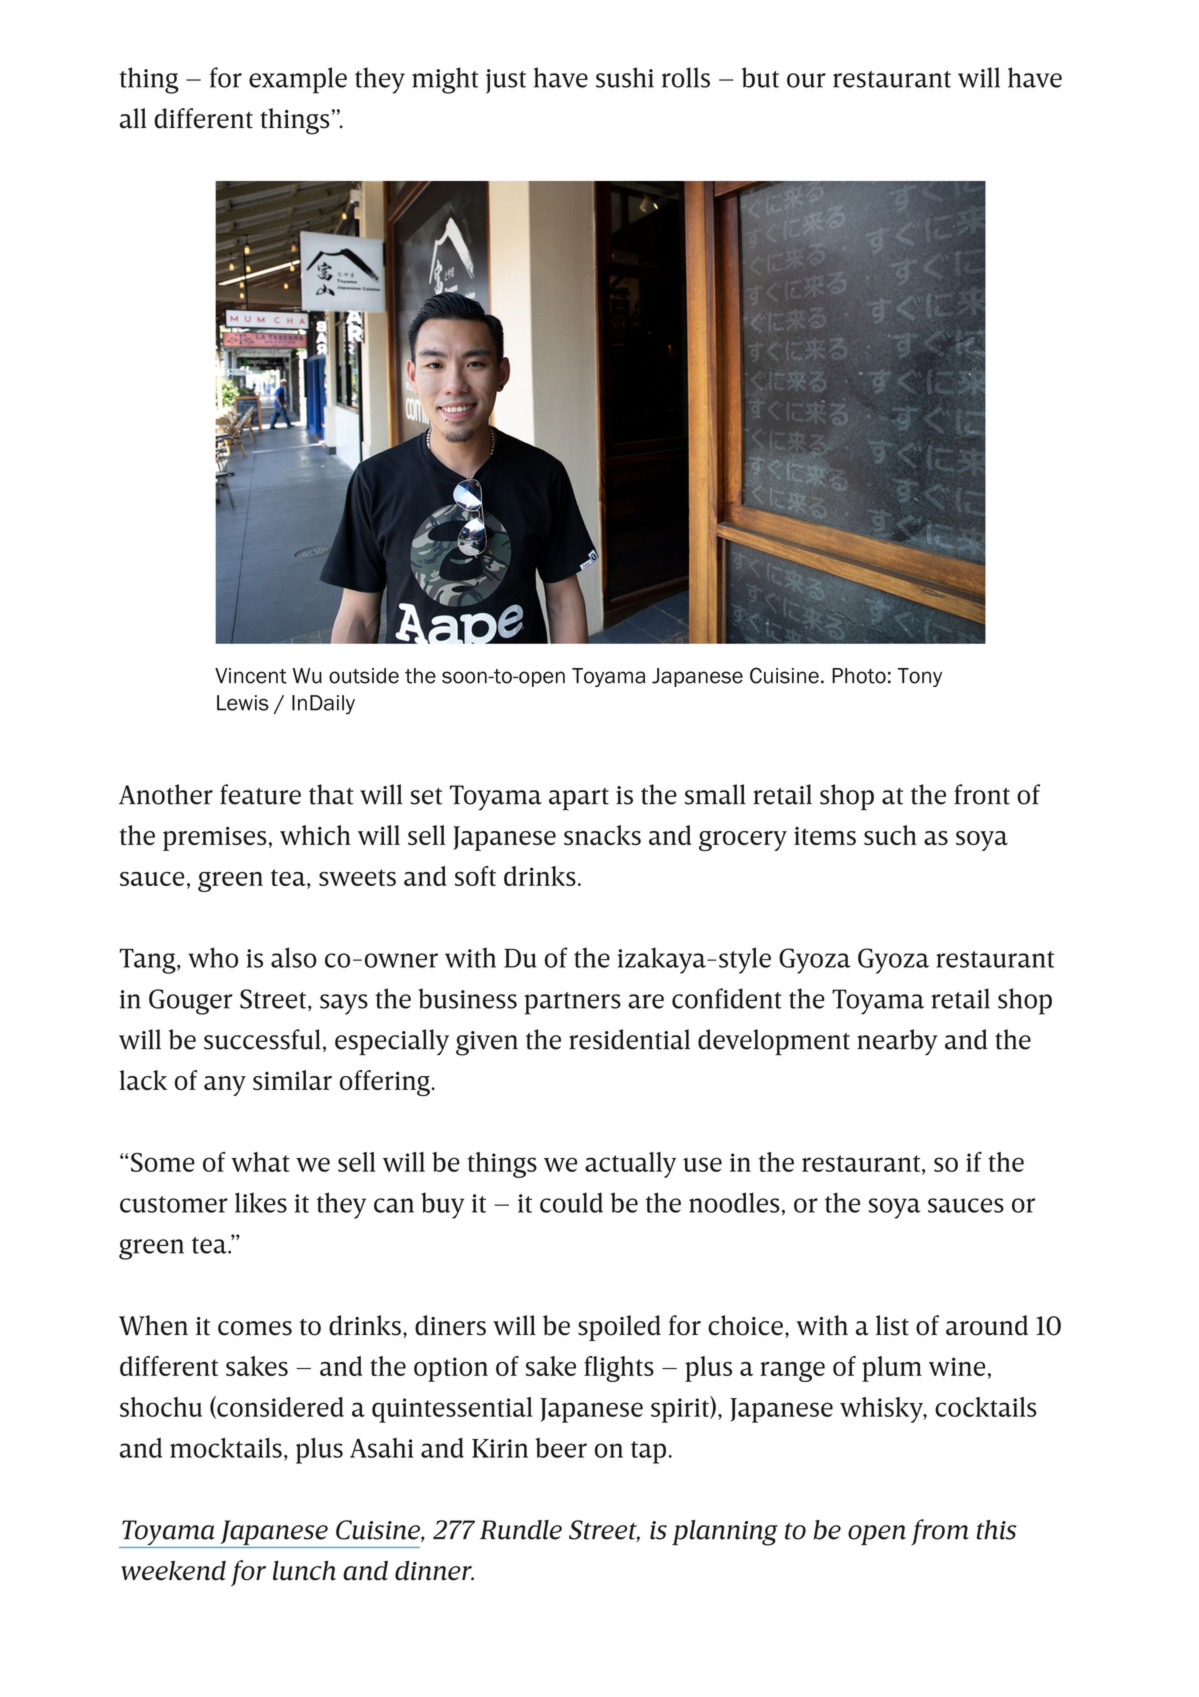 The height and width of the page is (1697, 1199). What do you see at coordinates (364, 676) in the page?
I see `outside` at bounding box center [364, 676].
